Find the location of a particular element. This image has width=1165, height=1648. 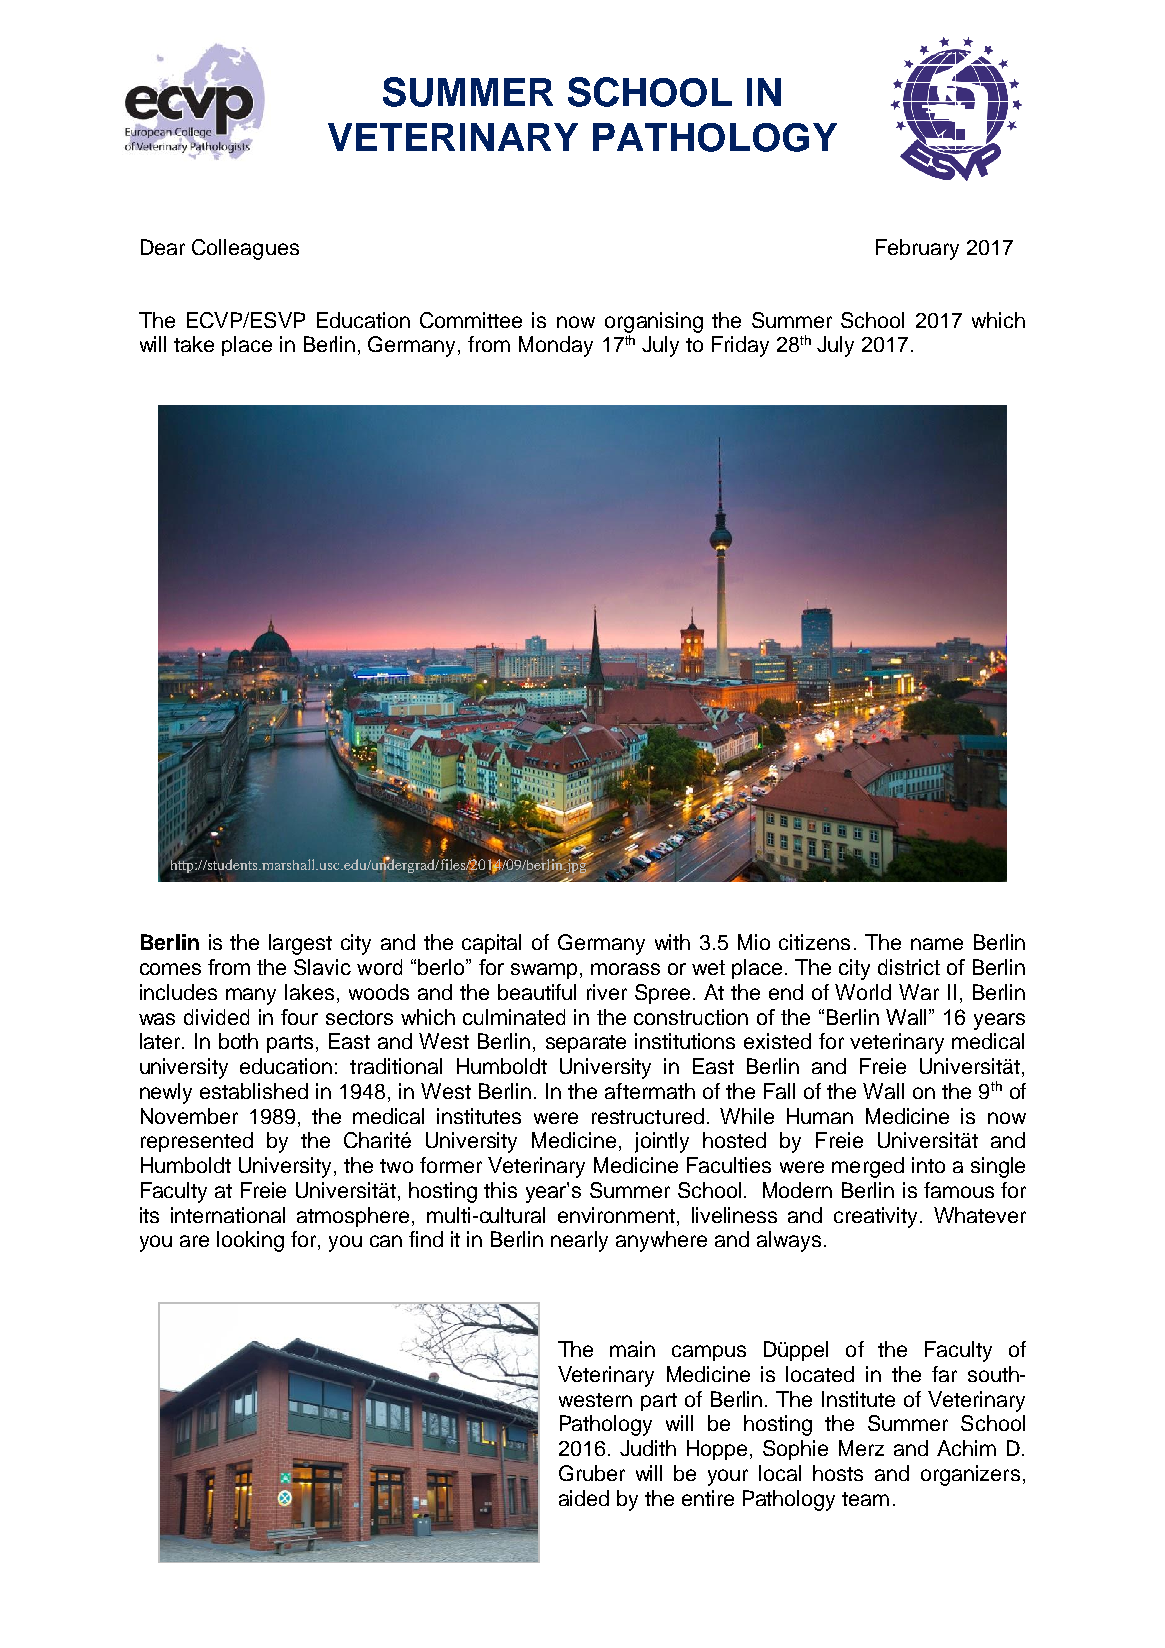

Gruber is located at coordinates (592, 1473).
